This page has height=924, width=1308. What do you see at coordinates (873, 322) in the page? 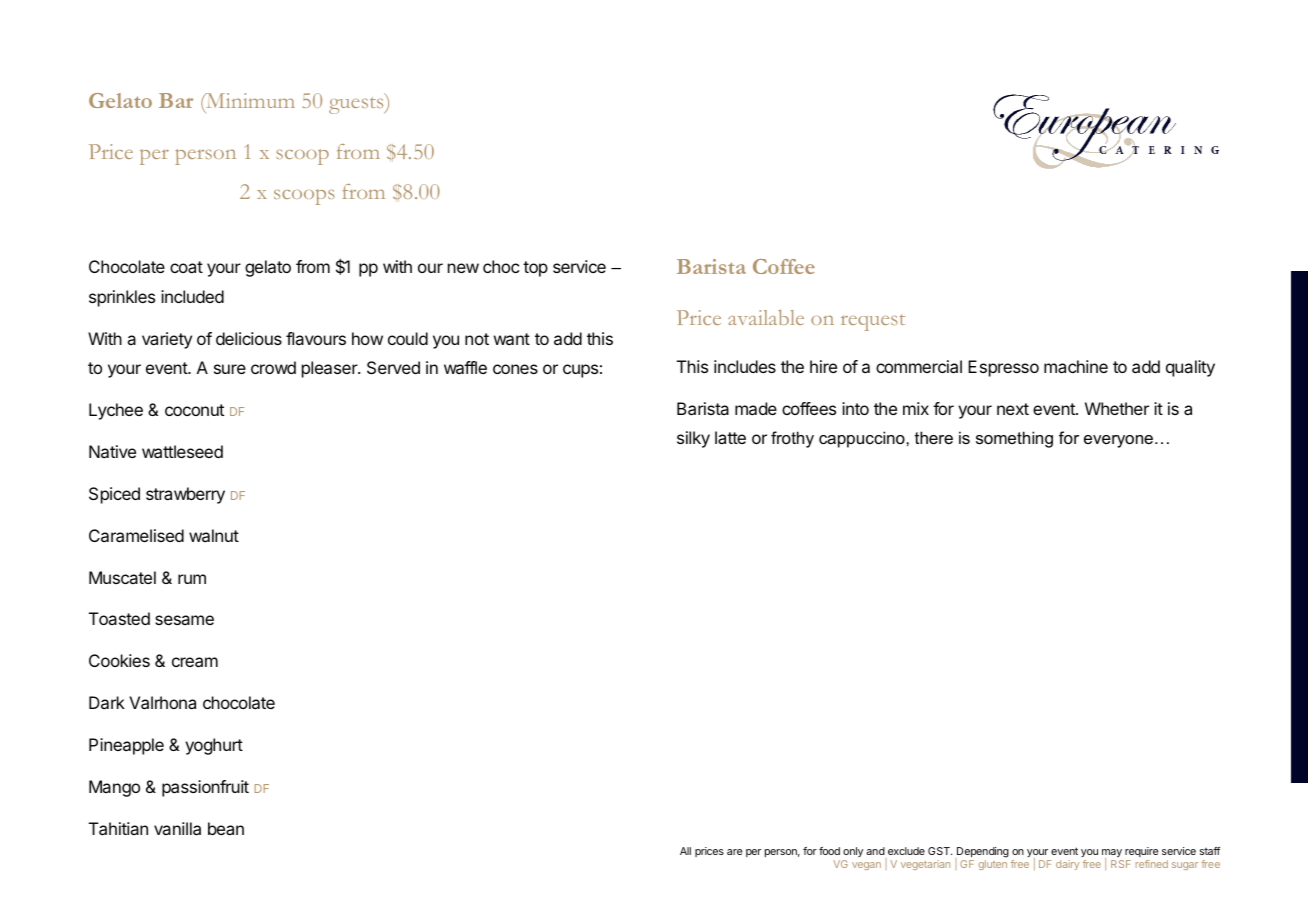
I see `request` at bounding box center [873, 322].
